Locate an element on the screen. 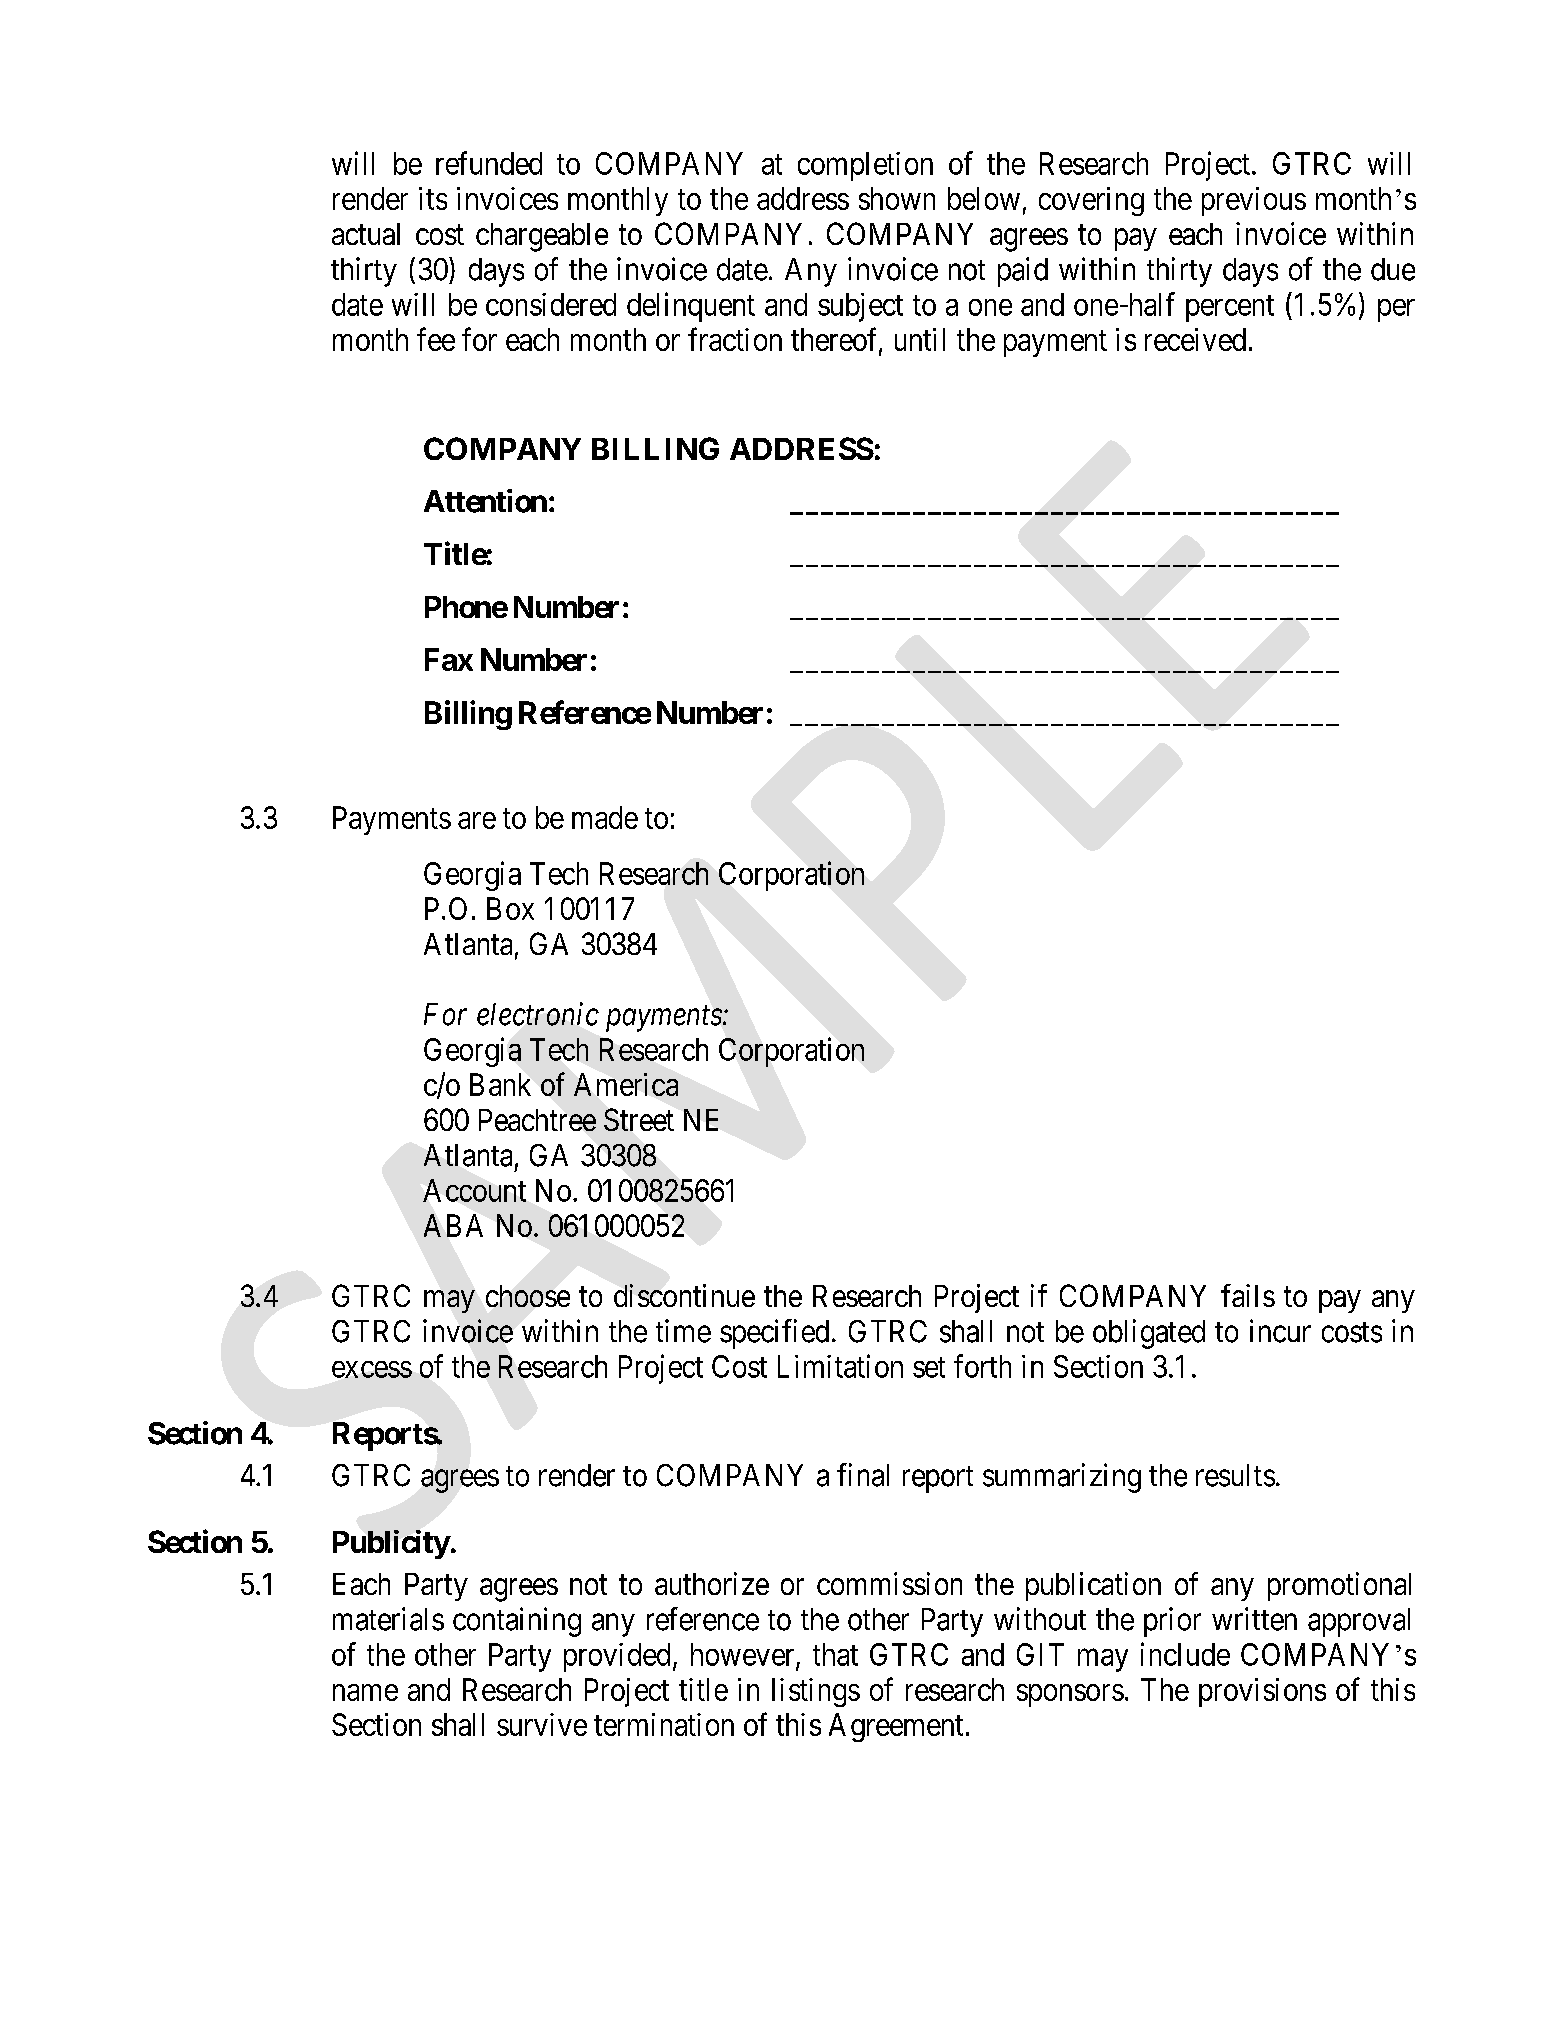 Image resolution: width=1562 pixels, height=2021 pixels. written is located at coordinates (1254, 1619).
